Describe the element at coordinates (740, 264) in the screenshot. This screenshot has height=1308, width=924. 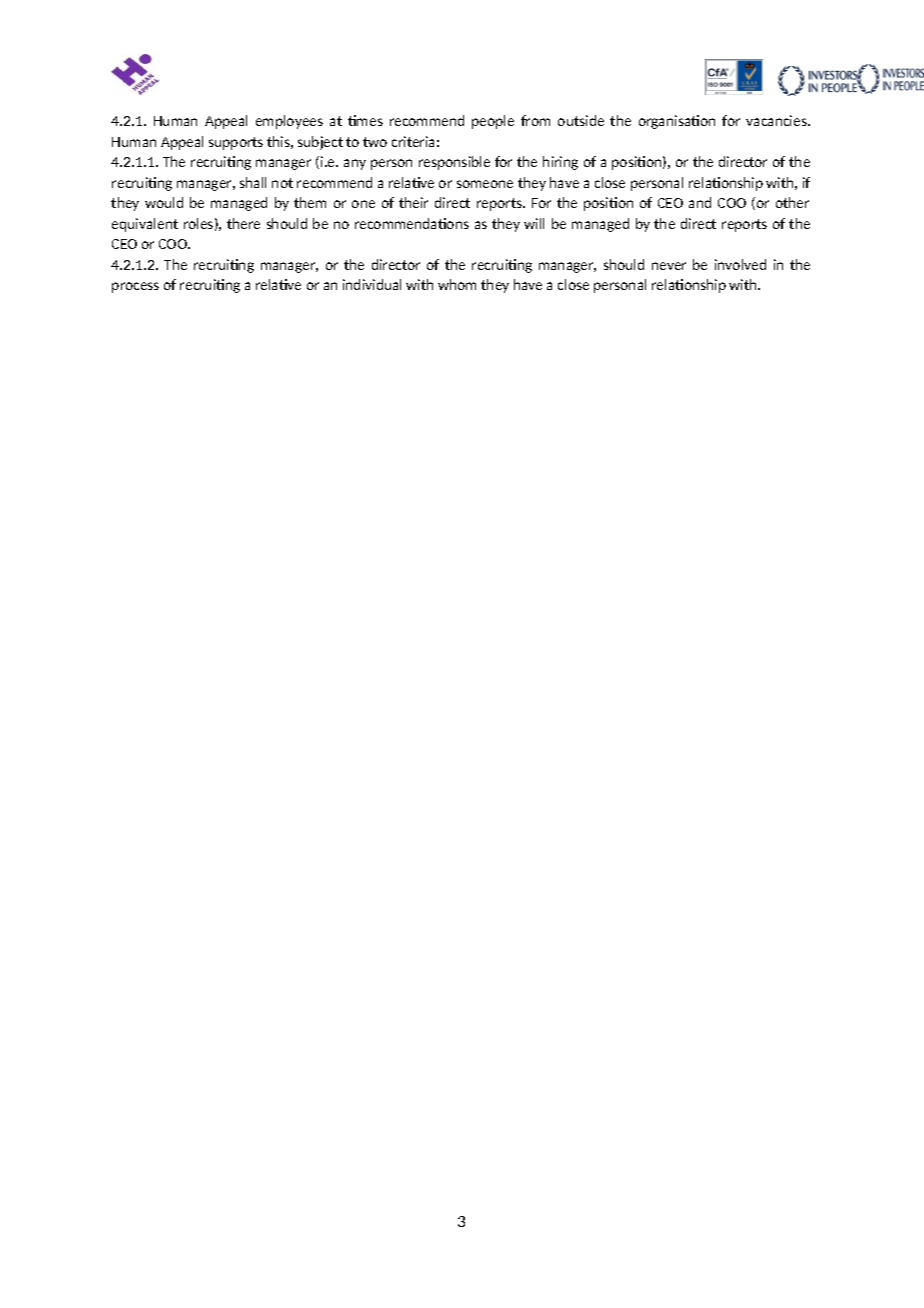
I see `involved` at that location.
